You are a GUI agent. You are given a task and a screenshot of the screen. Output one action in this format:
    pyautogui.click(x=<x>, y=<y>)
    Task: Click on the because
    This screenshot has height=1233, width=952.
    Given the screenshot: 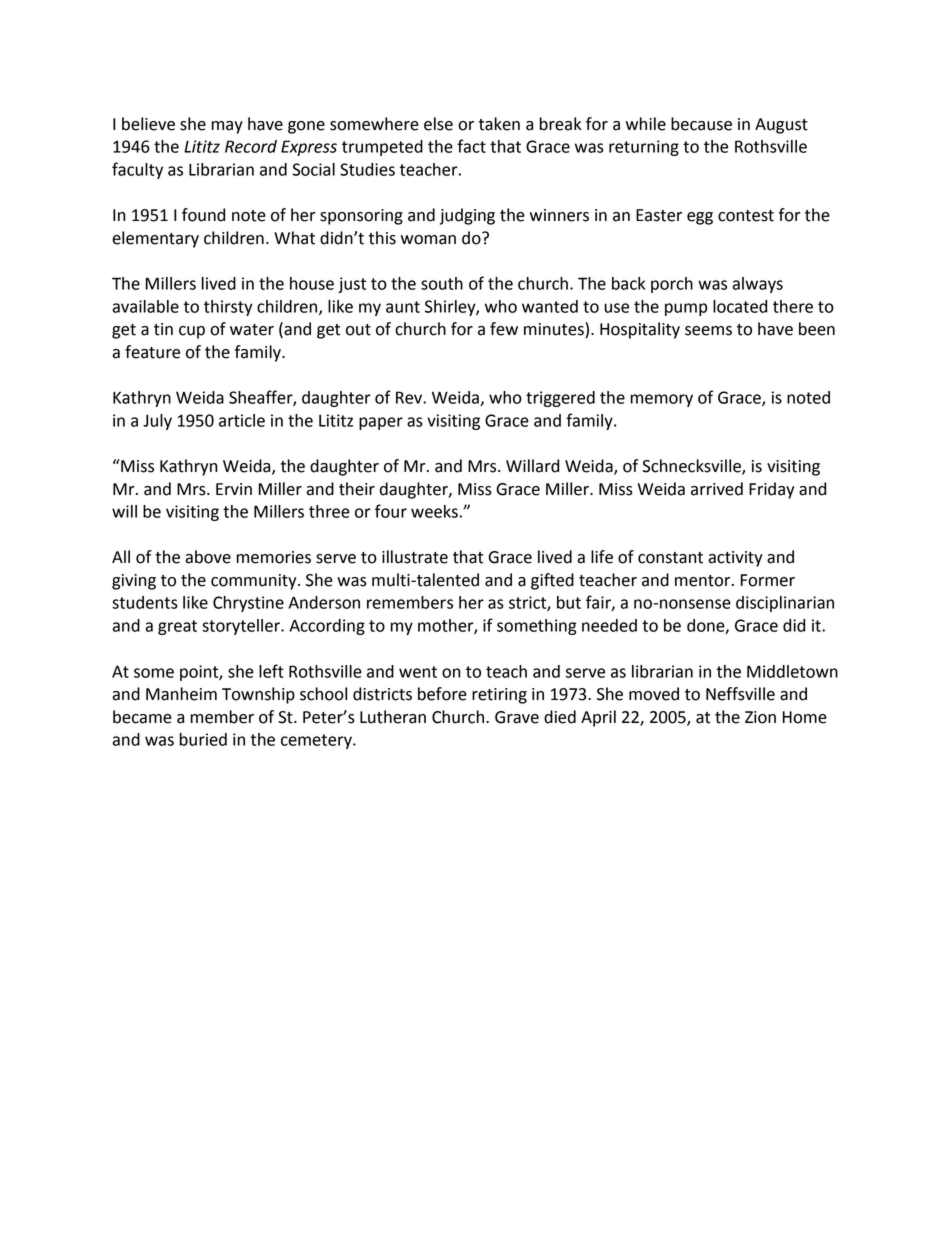 What is the action you would take?
    pyautogui.click(x=701, y=124)
